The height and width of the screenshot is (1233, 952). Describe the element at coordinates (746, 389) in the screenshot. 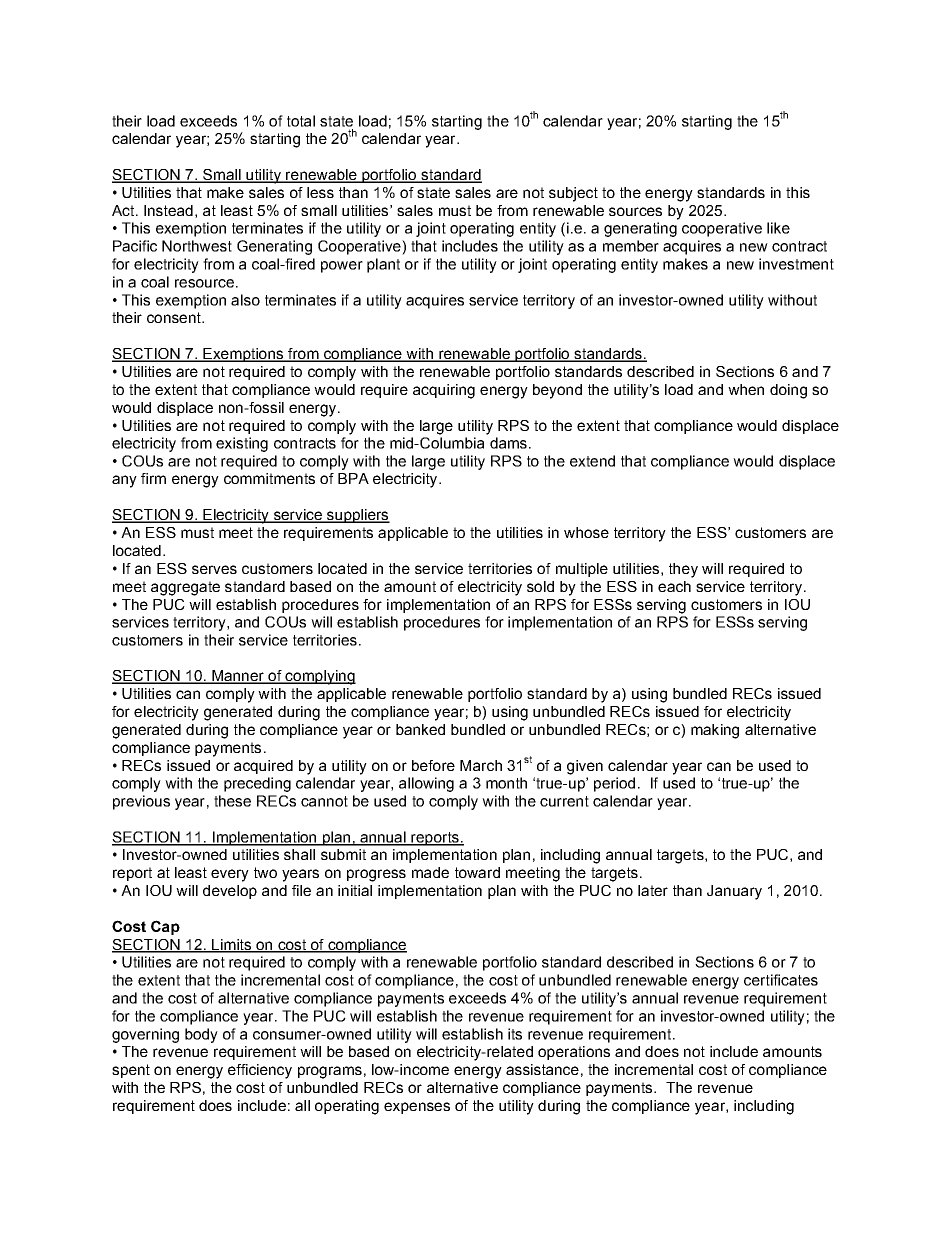

I see `when` at that location.
